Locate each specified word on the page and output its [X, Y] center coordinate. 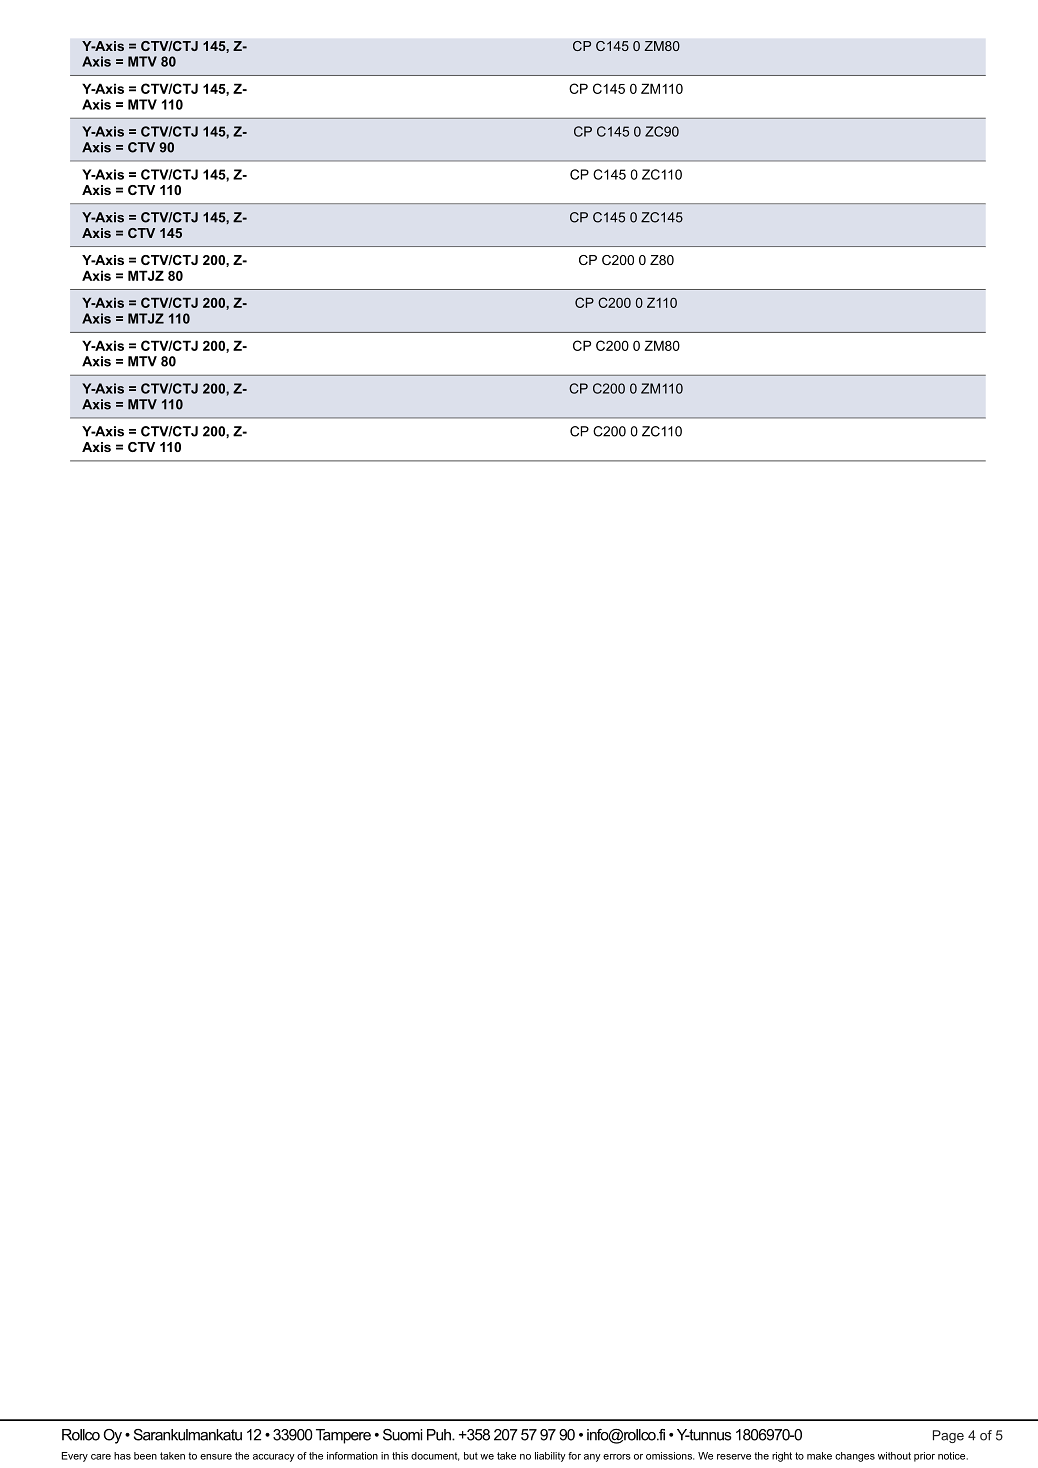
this [400, 1456]
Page [948, 1436]
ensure [216, 1457]
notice [951, 1456]
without [894, 1456]
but [471, 1456]
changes [855, 1457]
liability [550, 1457]
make [819, 1456]
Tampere [343, 1436]
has [122, 1456]
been [145, 1456]
